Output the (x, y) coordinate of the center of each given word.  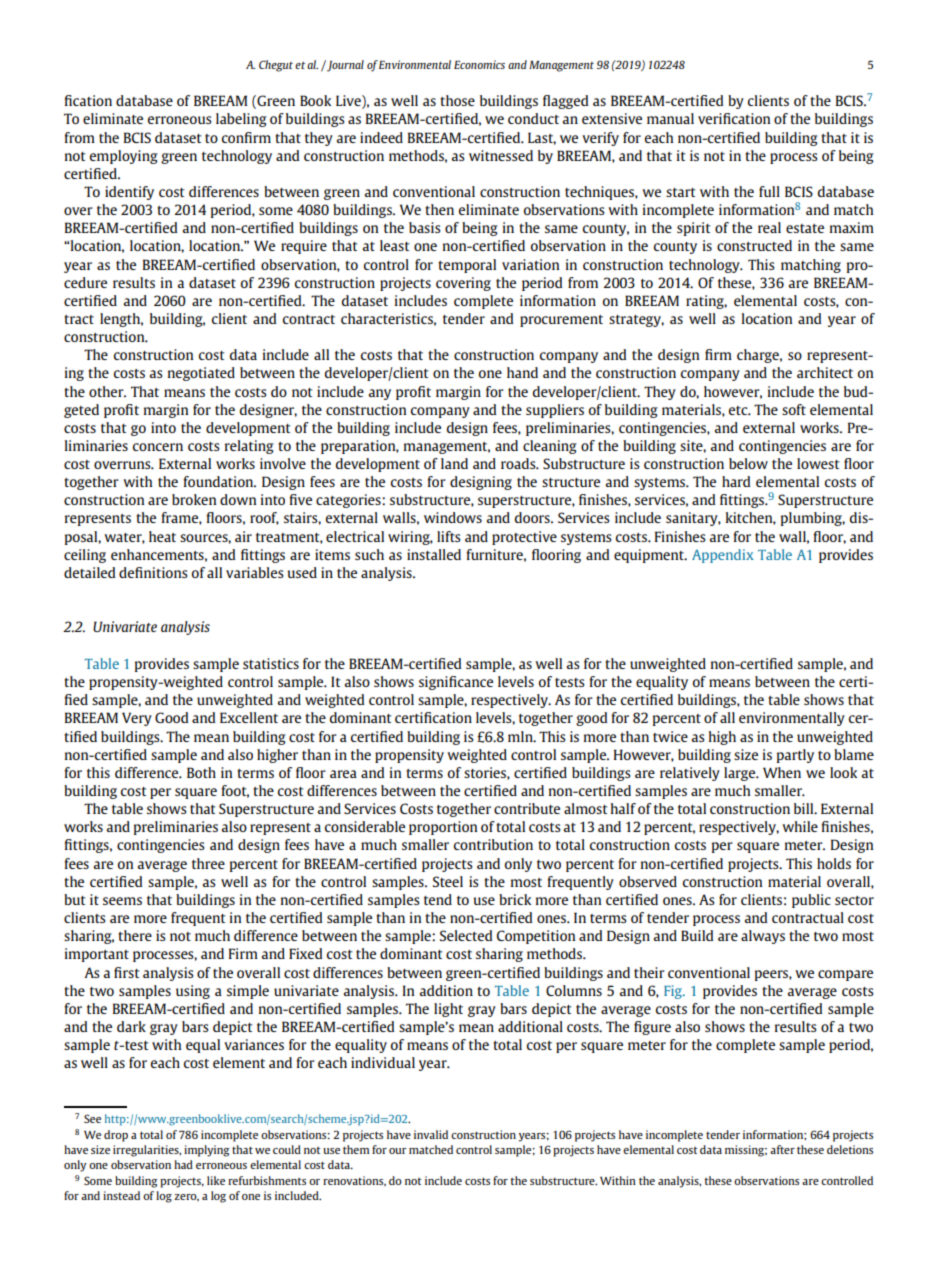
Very (137, 719)
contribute (527, 808)
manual (670, 118)
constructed (754, 245)
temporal (467, 266)
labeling (241, 120)
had (183, 1164)
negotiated (201, 374)
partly (795, 756)
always (763, 937)
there (135, 935)
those (457, 100)
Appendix (723, 556)
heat (162, 536)
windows (453, 517)
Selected (466, 935)
